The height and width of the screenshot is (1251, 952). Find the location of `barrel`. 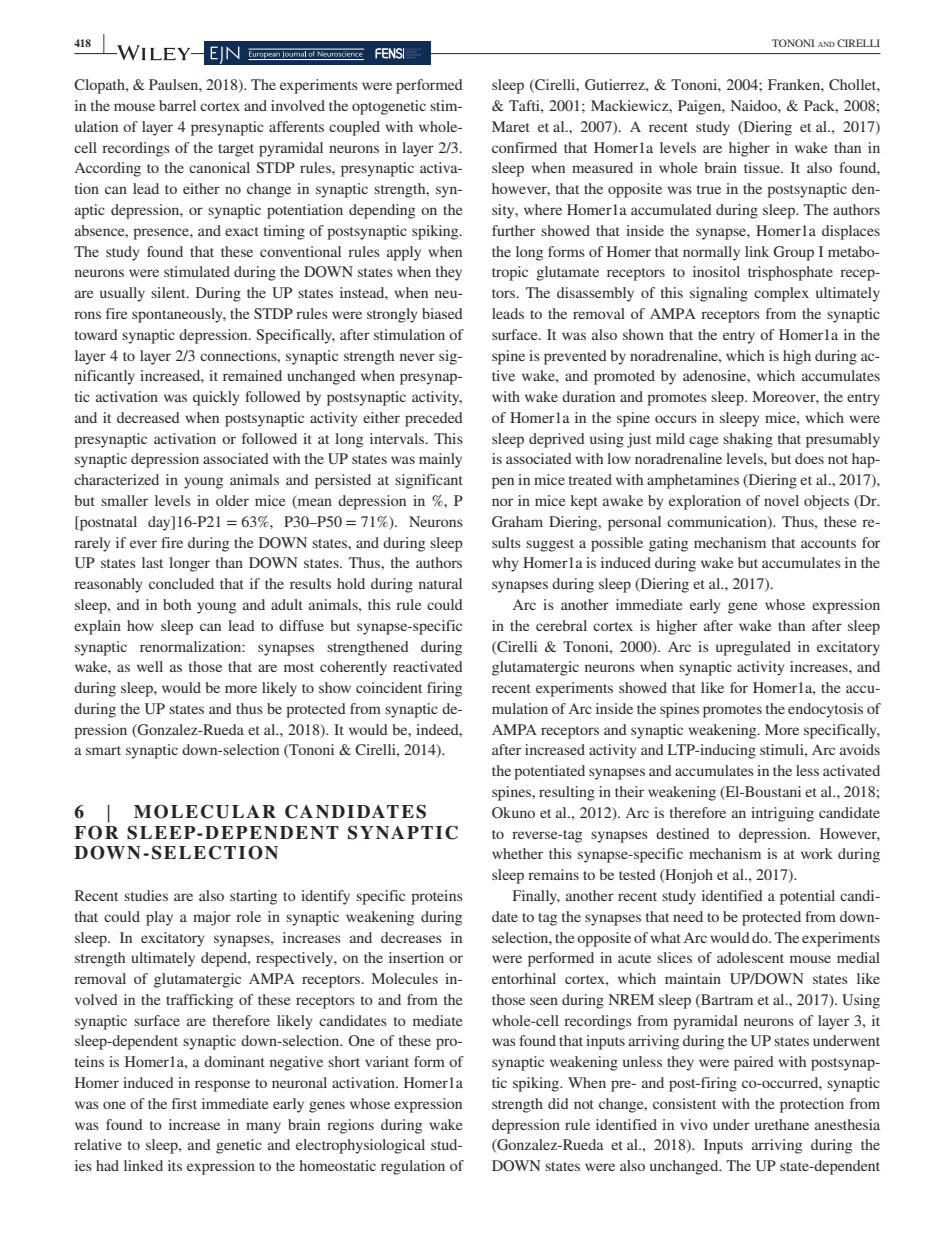

barrel is located at coordinates (177, 105).
